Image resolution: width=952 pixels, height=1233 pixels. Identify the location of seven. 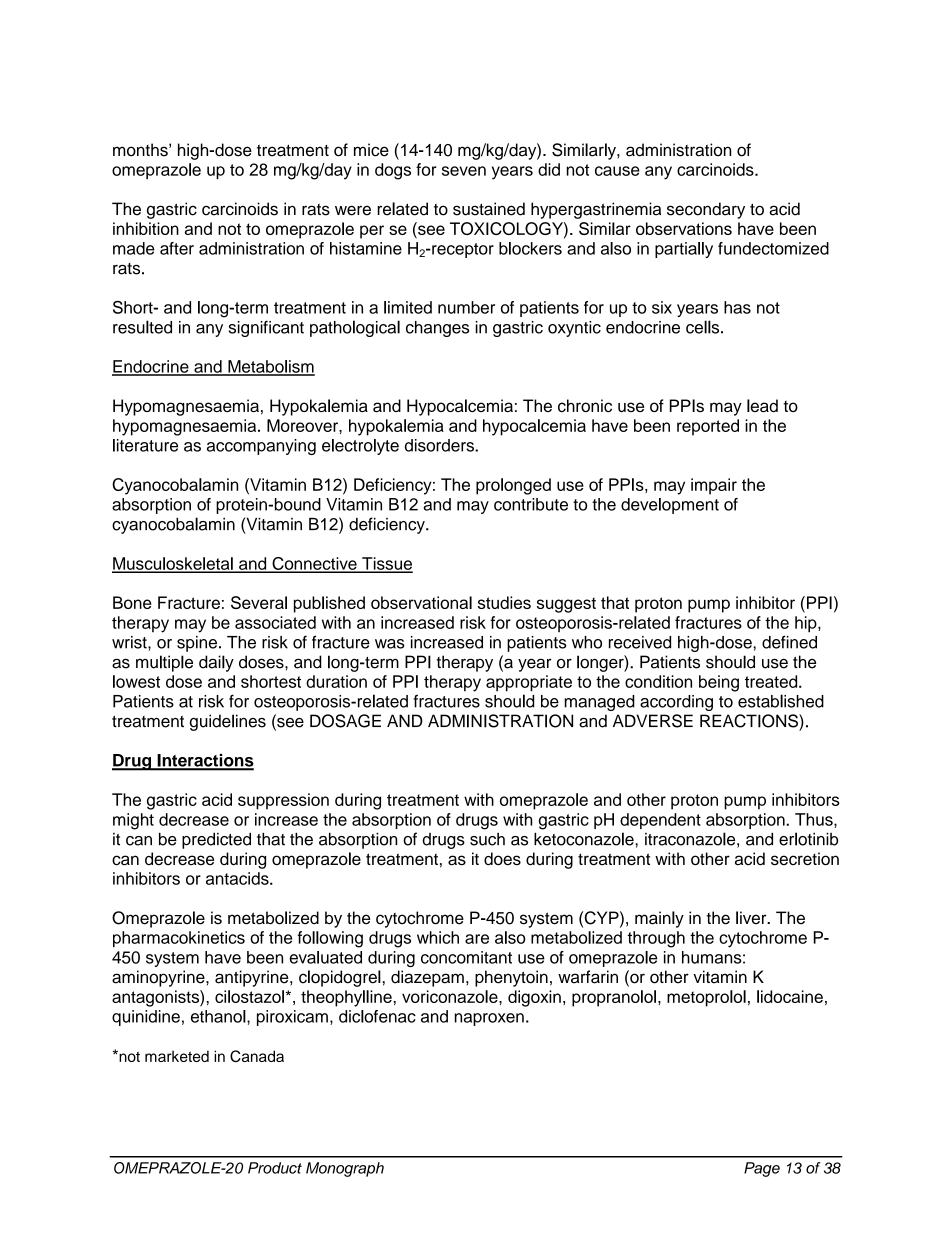
(464, 171).
